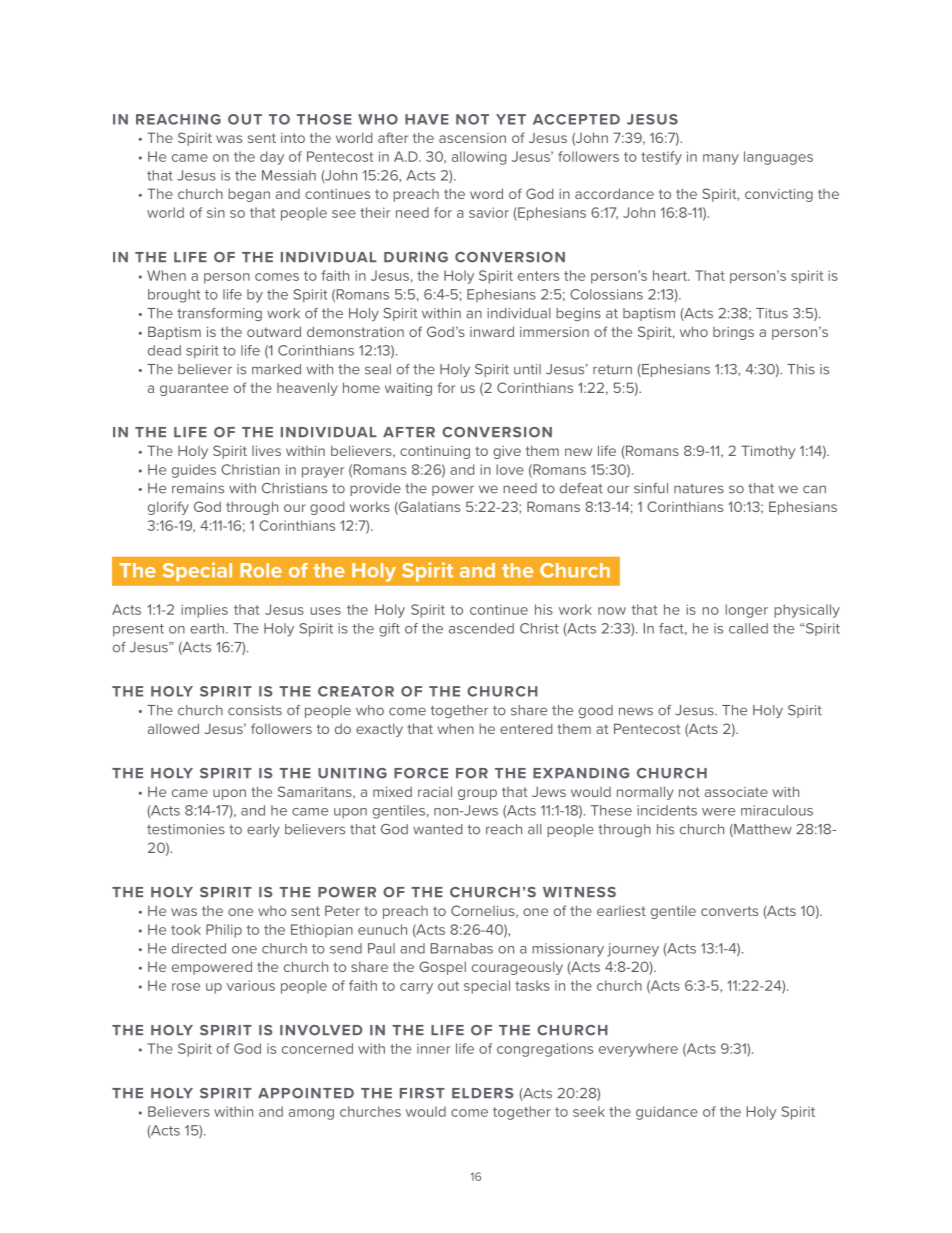  What do you see at coordinates (482, 1093) in the screenshot?
I see `ELDERS` at bounding box center [482, 1093].
